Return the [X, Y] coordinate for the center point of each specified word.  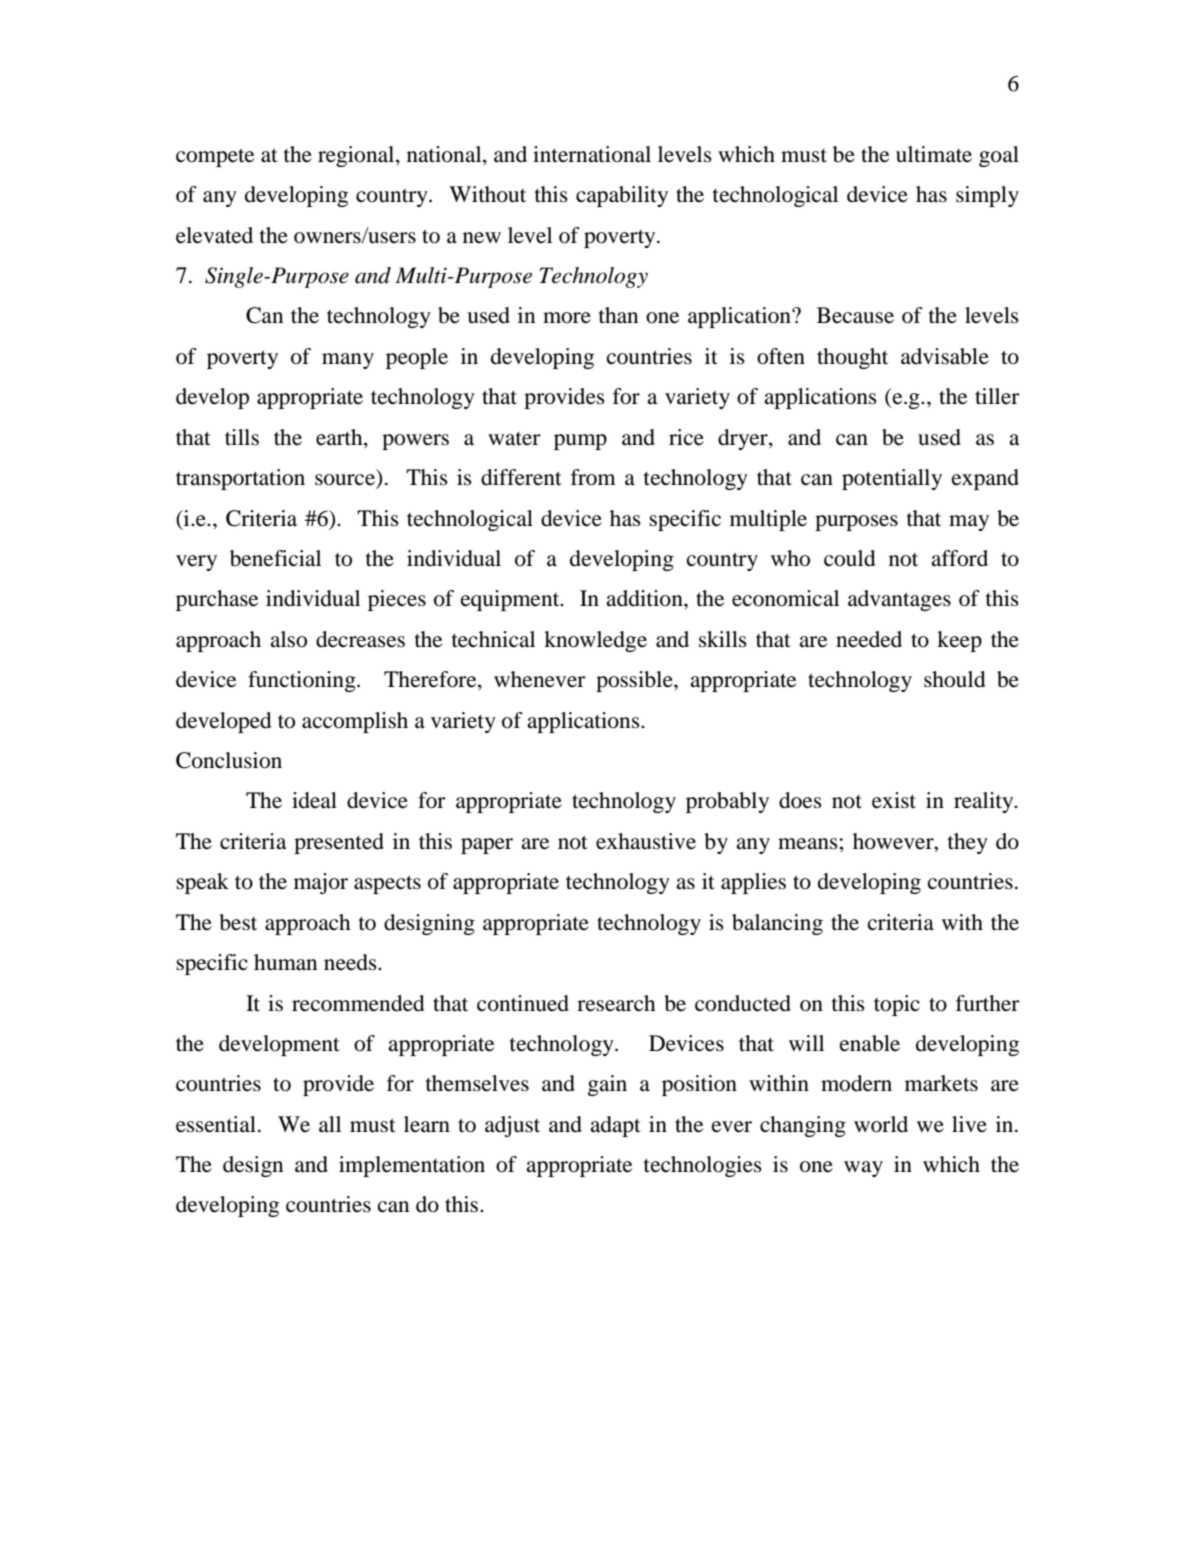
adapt [615, 1126]
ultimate [934, 154]
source [345, 480]
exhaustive [646, 841]
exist [894, 800]
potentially [892, 479]
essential [216, 1124]
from [593, 477]
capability [622, 196]
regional [357, 156]
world [881, 1124]
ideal [314, 800]
